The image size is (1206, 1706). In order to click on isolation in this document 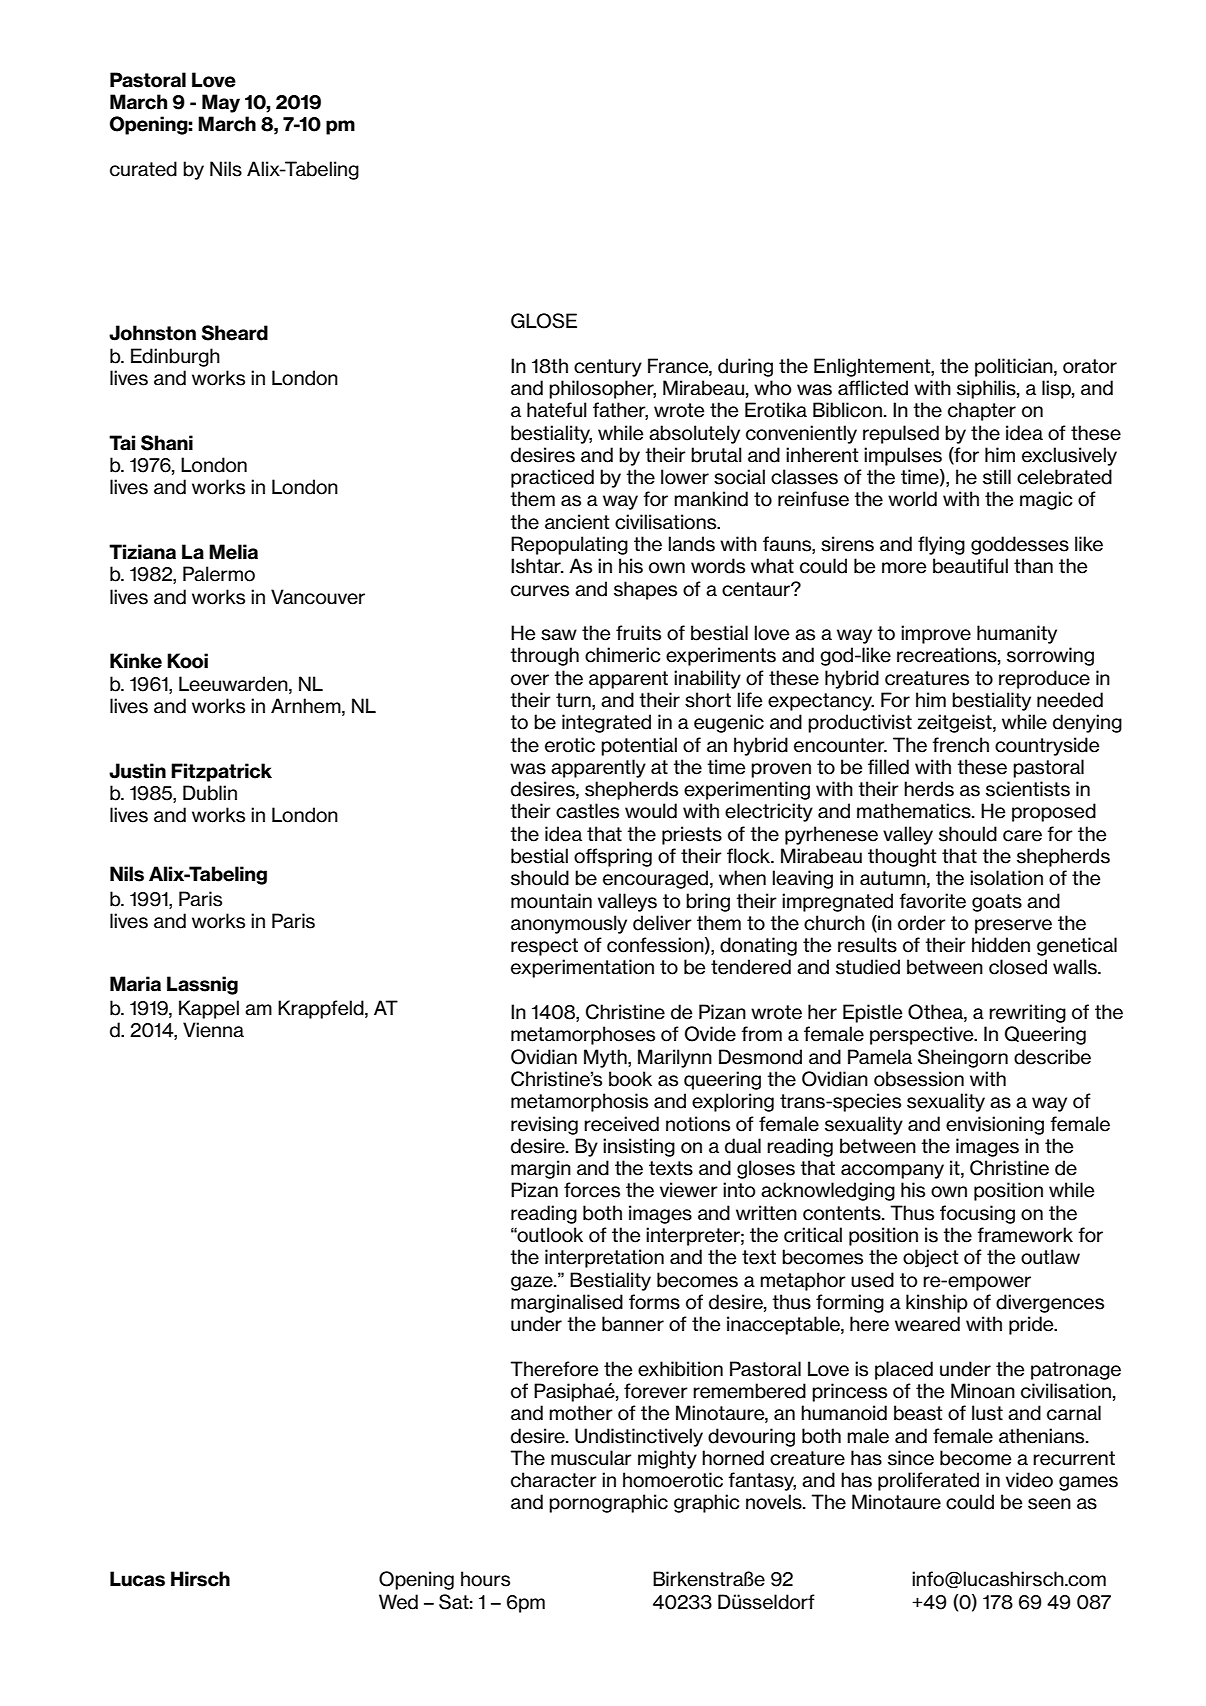, I will do `click(1006, 878)`.
